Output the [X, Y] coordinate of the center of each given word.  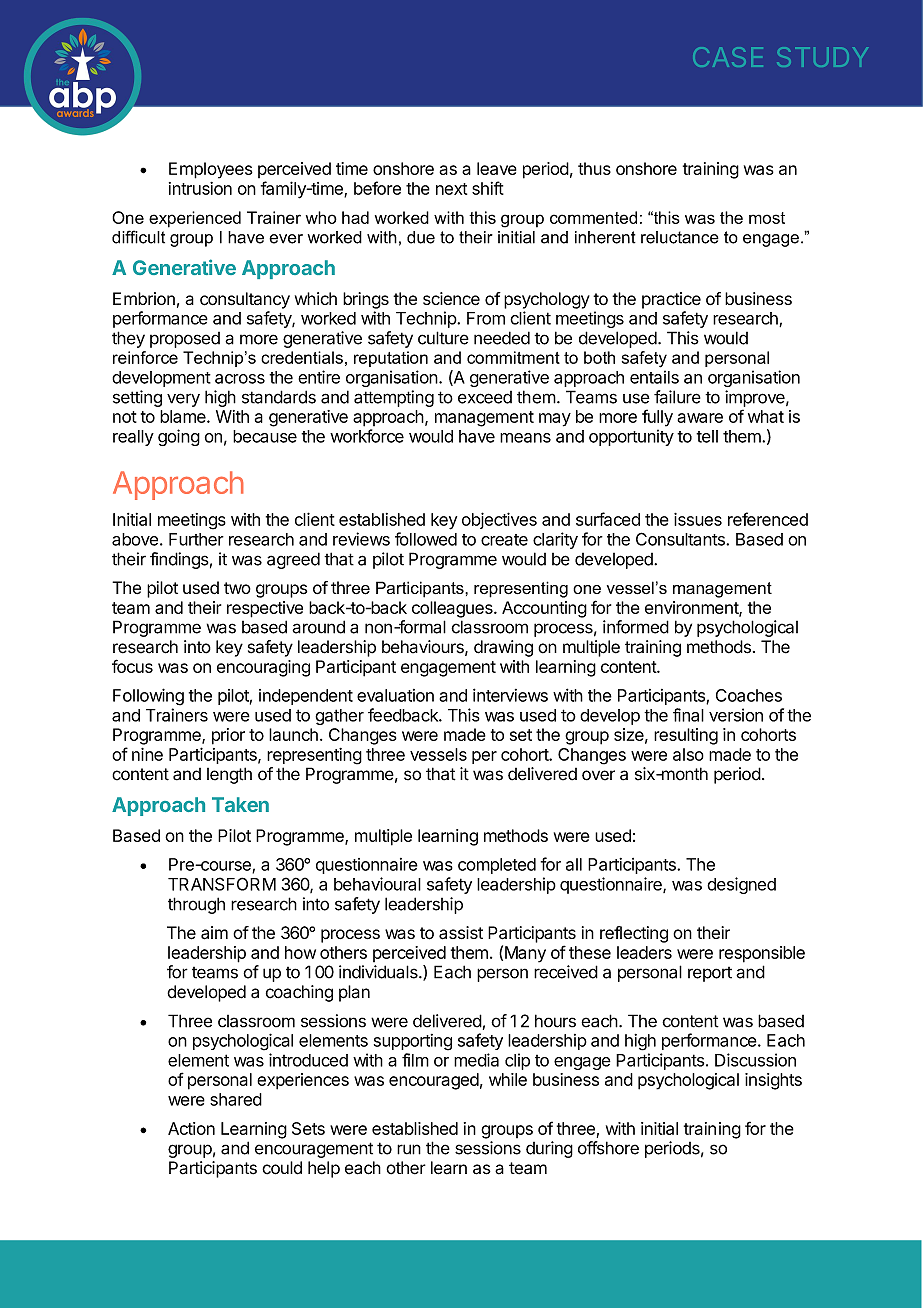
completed [497, 866]
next [451, 189]
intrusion [200, 188]
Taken [240, 804]
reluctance [680, 237]
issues [698, 519]
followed [426, 539]
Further [196, 539]
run [409, 1149]
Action [191, 1128]
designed [741, 885]
